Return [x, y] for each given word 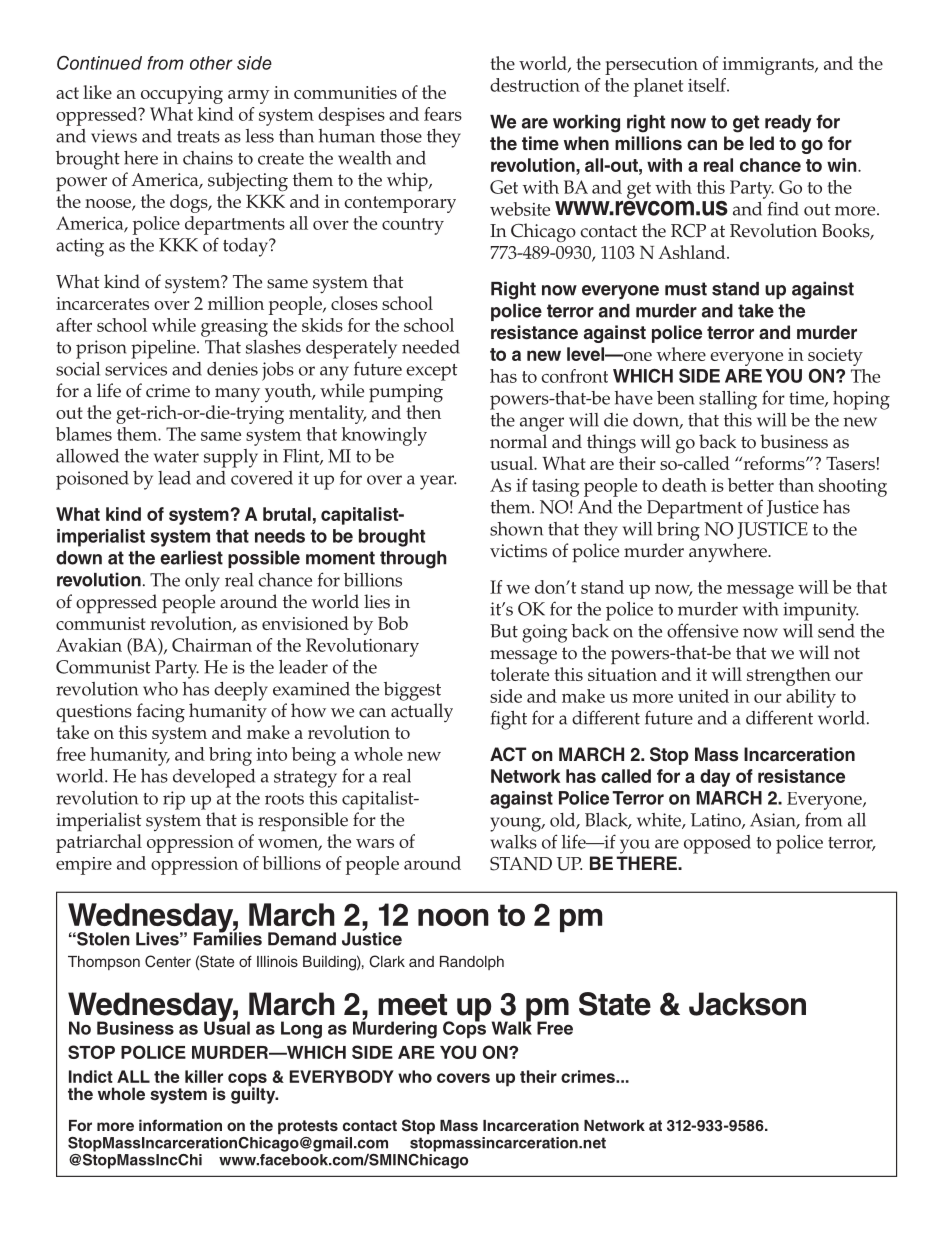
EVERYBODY [342, 1076]
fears [443, 114]
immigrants [769, 66]
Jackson [747, 1004]
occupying [182, 95]
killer [204, 1076]
